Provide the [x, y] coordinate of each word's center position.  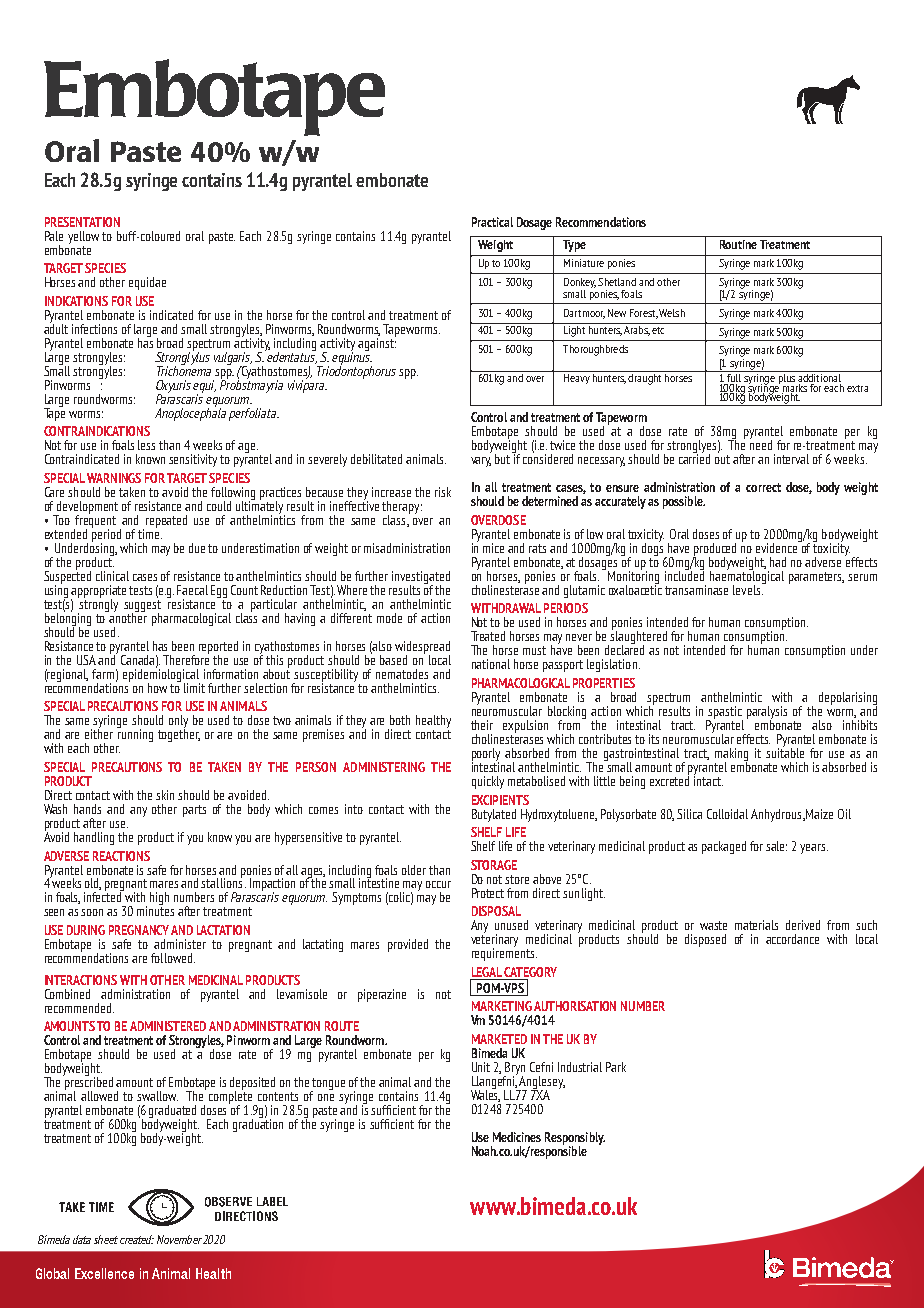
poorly [486, 755]
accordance [792, 939]
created [137, 1239]
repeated [166, 521]
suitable [785, 752]
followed [171, 958]
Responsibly [575, 1139]
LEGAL [487, 973]
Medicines [517, 1137]
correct [763, 487]
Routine [738, 244]
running [135, 734]
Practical [492, 222]
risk [443, 492]
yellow [83, 237]
